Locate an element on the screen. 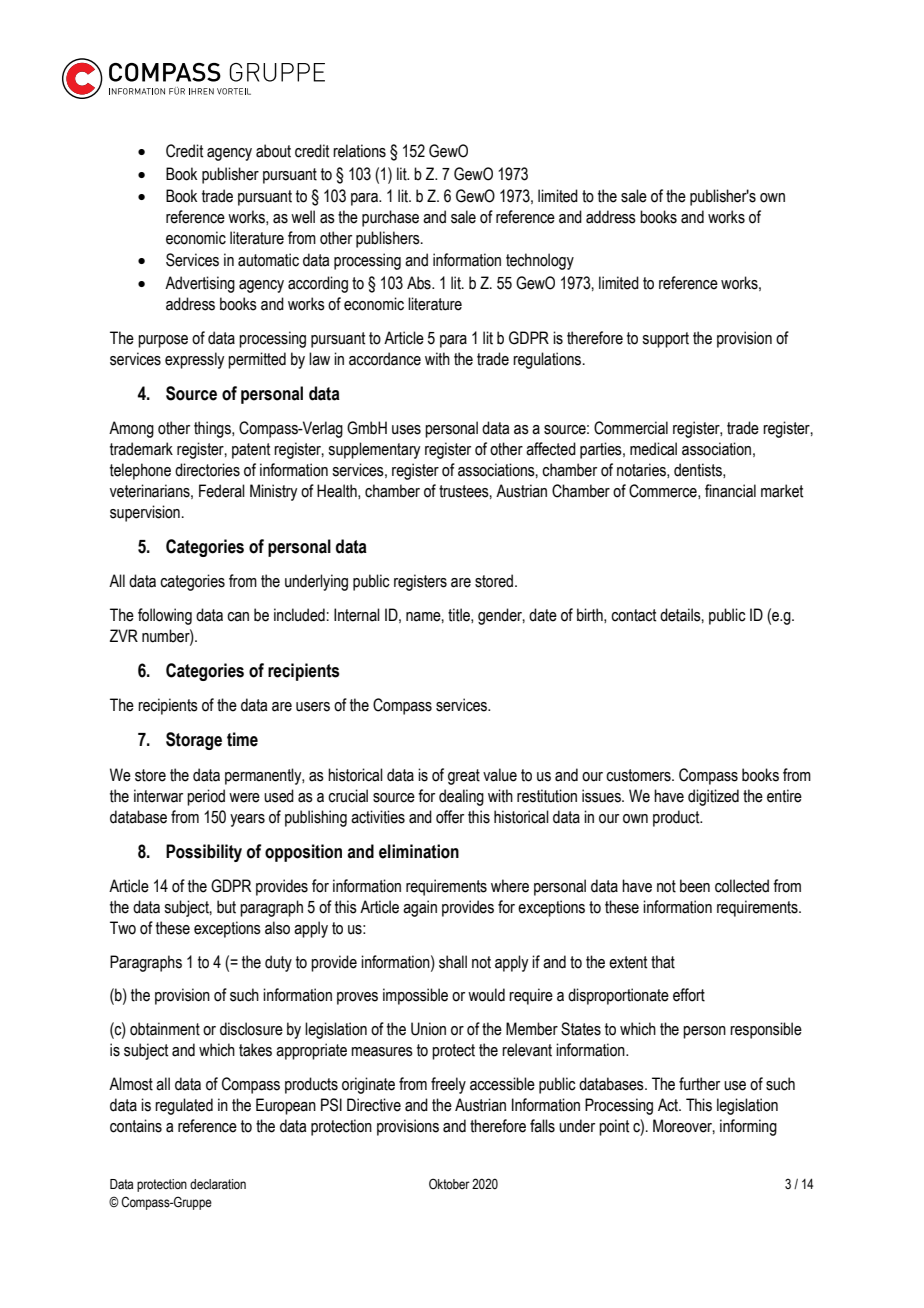 The height and width of the screenshot is (1308, 924). Oktober is located at coordinates (449, 1184).
